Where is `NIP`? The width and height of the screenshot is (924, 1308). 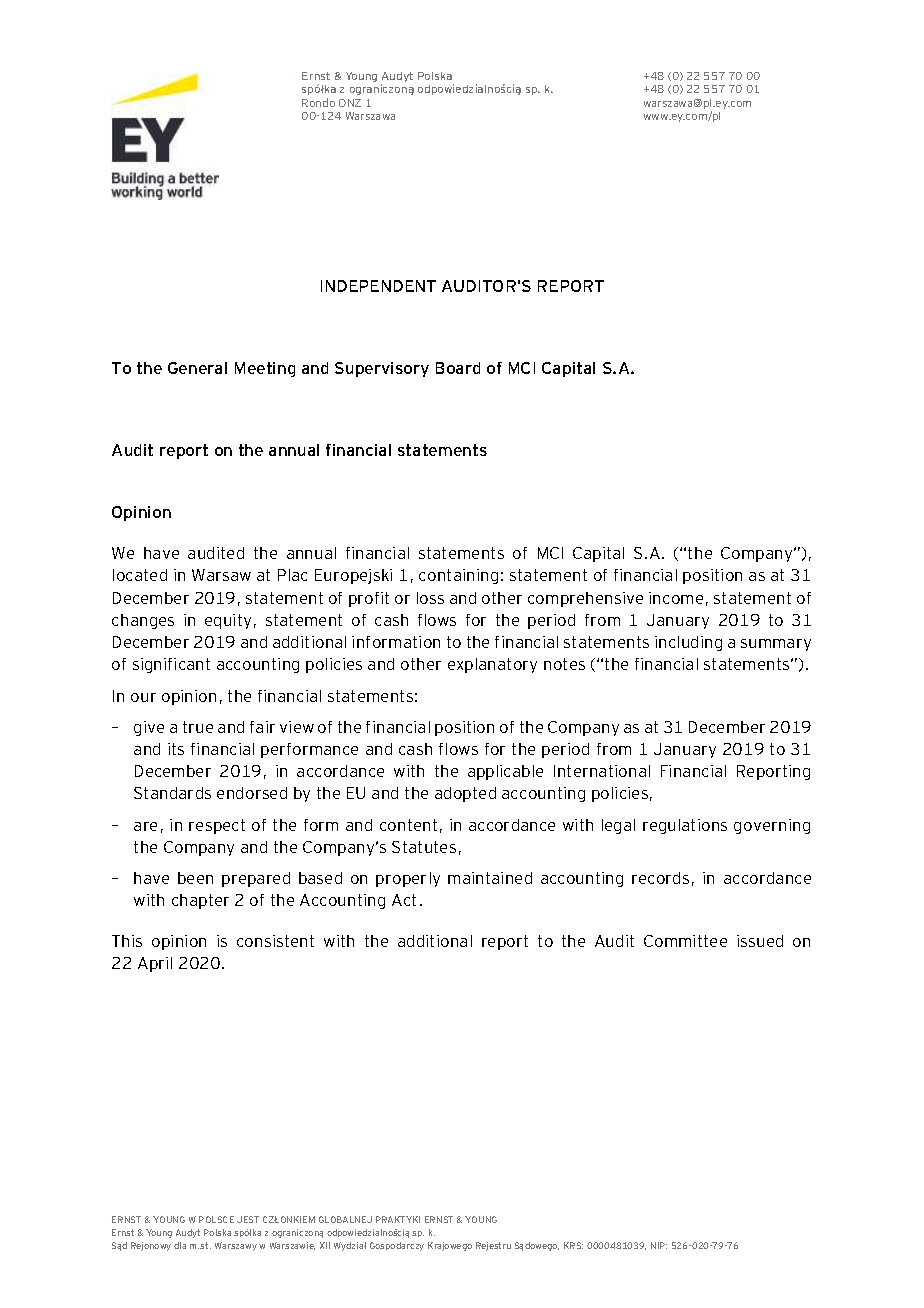 NIP is located at coordinates (659, 1245).
